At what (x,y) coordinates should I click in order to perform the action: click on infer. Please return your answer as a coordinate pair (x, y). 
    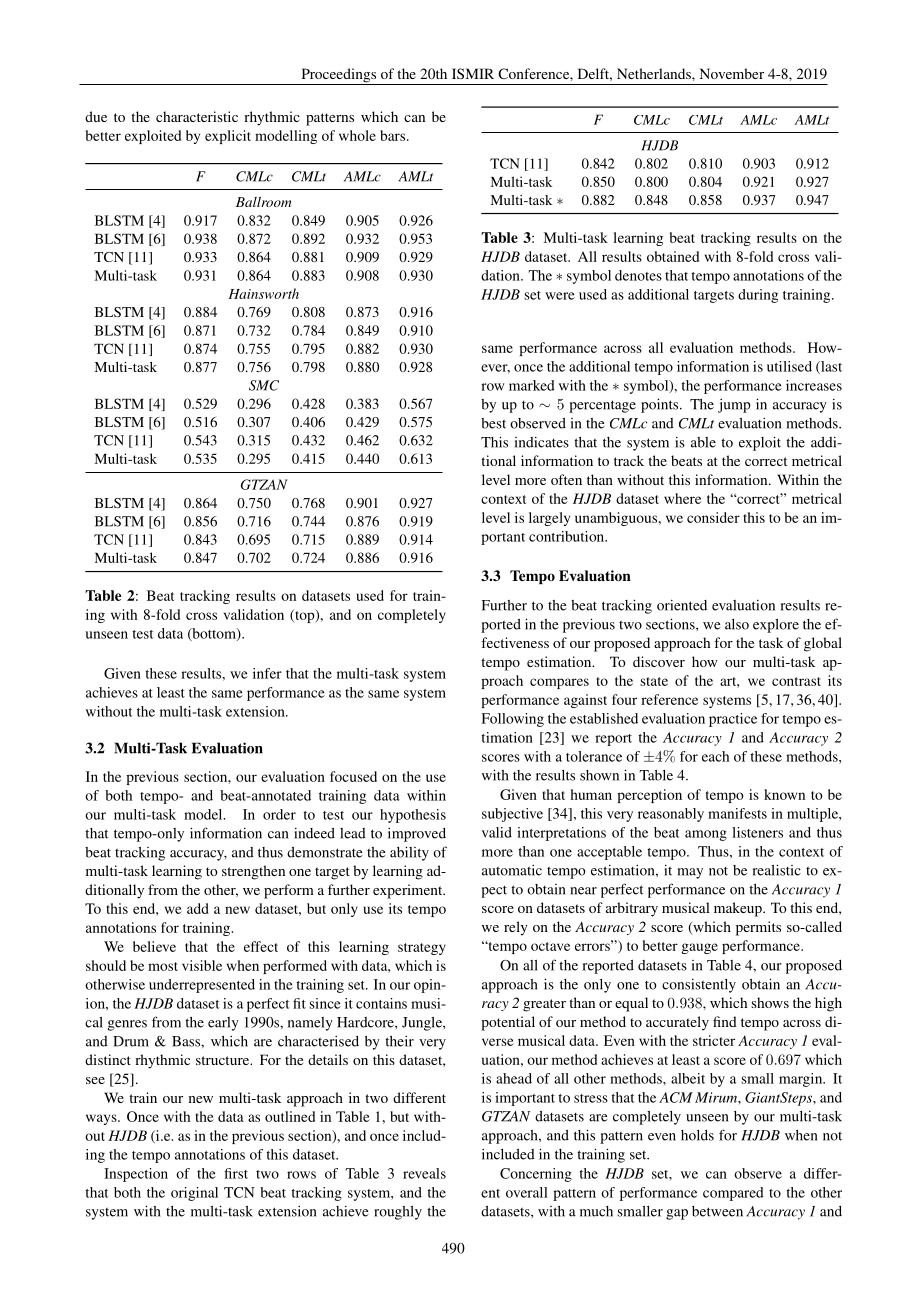
    Looking at the image, I should click on (267, 673).
